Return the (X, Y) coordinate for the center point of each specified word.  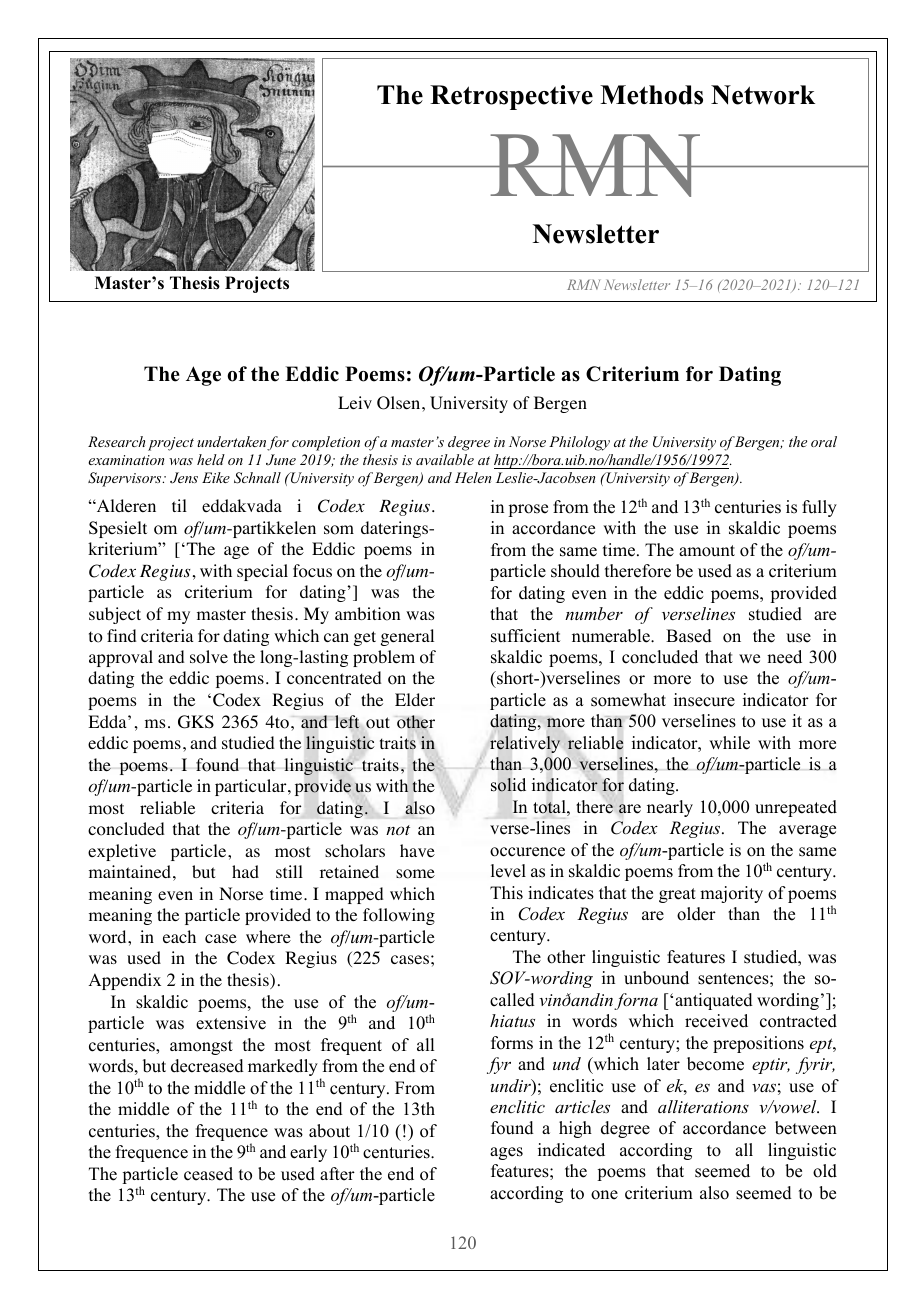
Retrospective (511, 97)
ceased (208, 1174)
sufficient (525, 636)
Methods (651, 95)
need (784, 657)
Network (763, 95)
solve (209, 657)
